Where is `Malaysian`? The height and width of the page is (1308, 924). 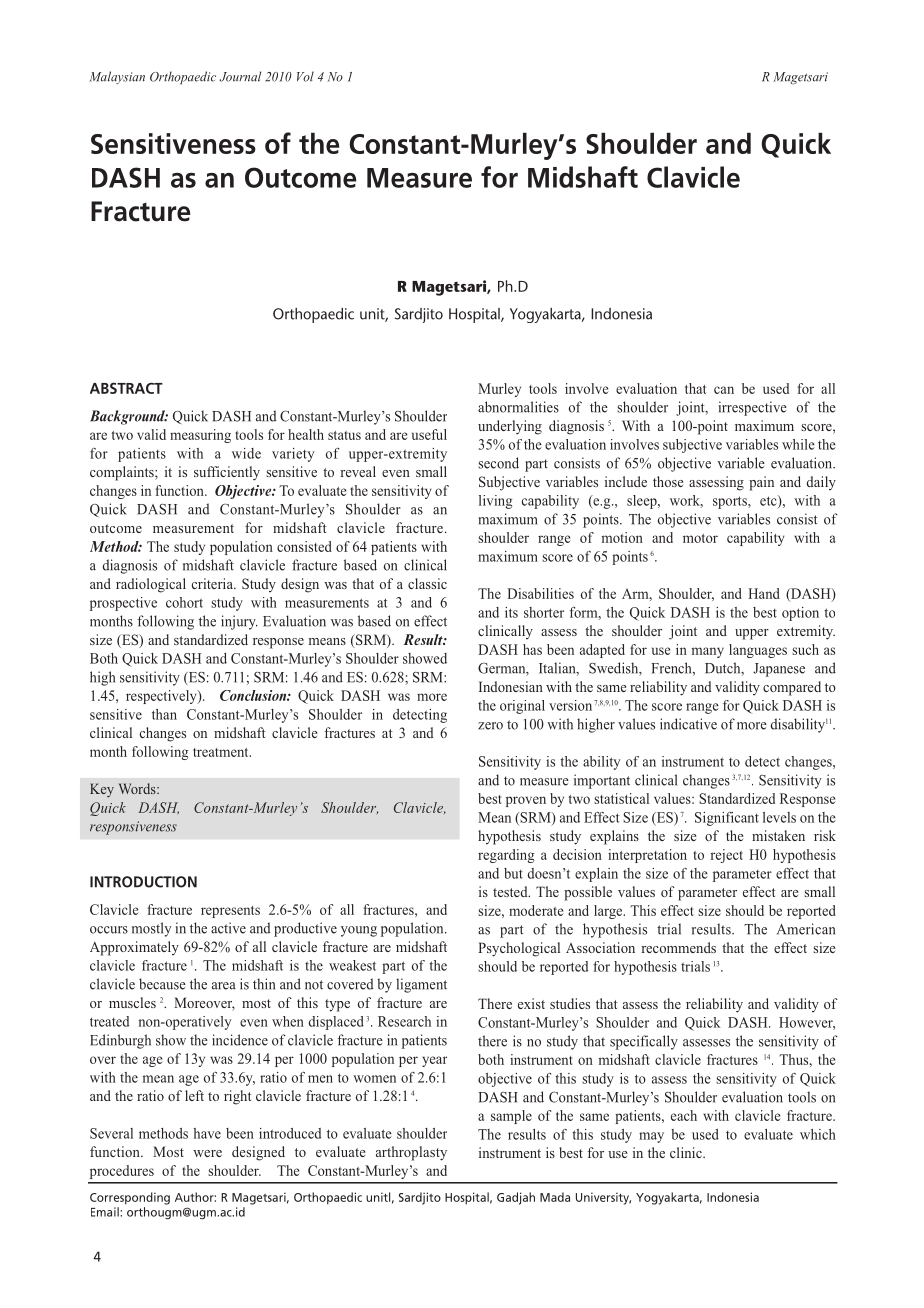
Malaysian is located at coordinates (117, 77).
